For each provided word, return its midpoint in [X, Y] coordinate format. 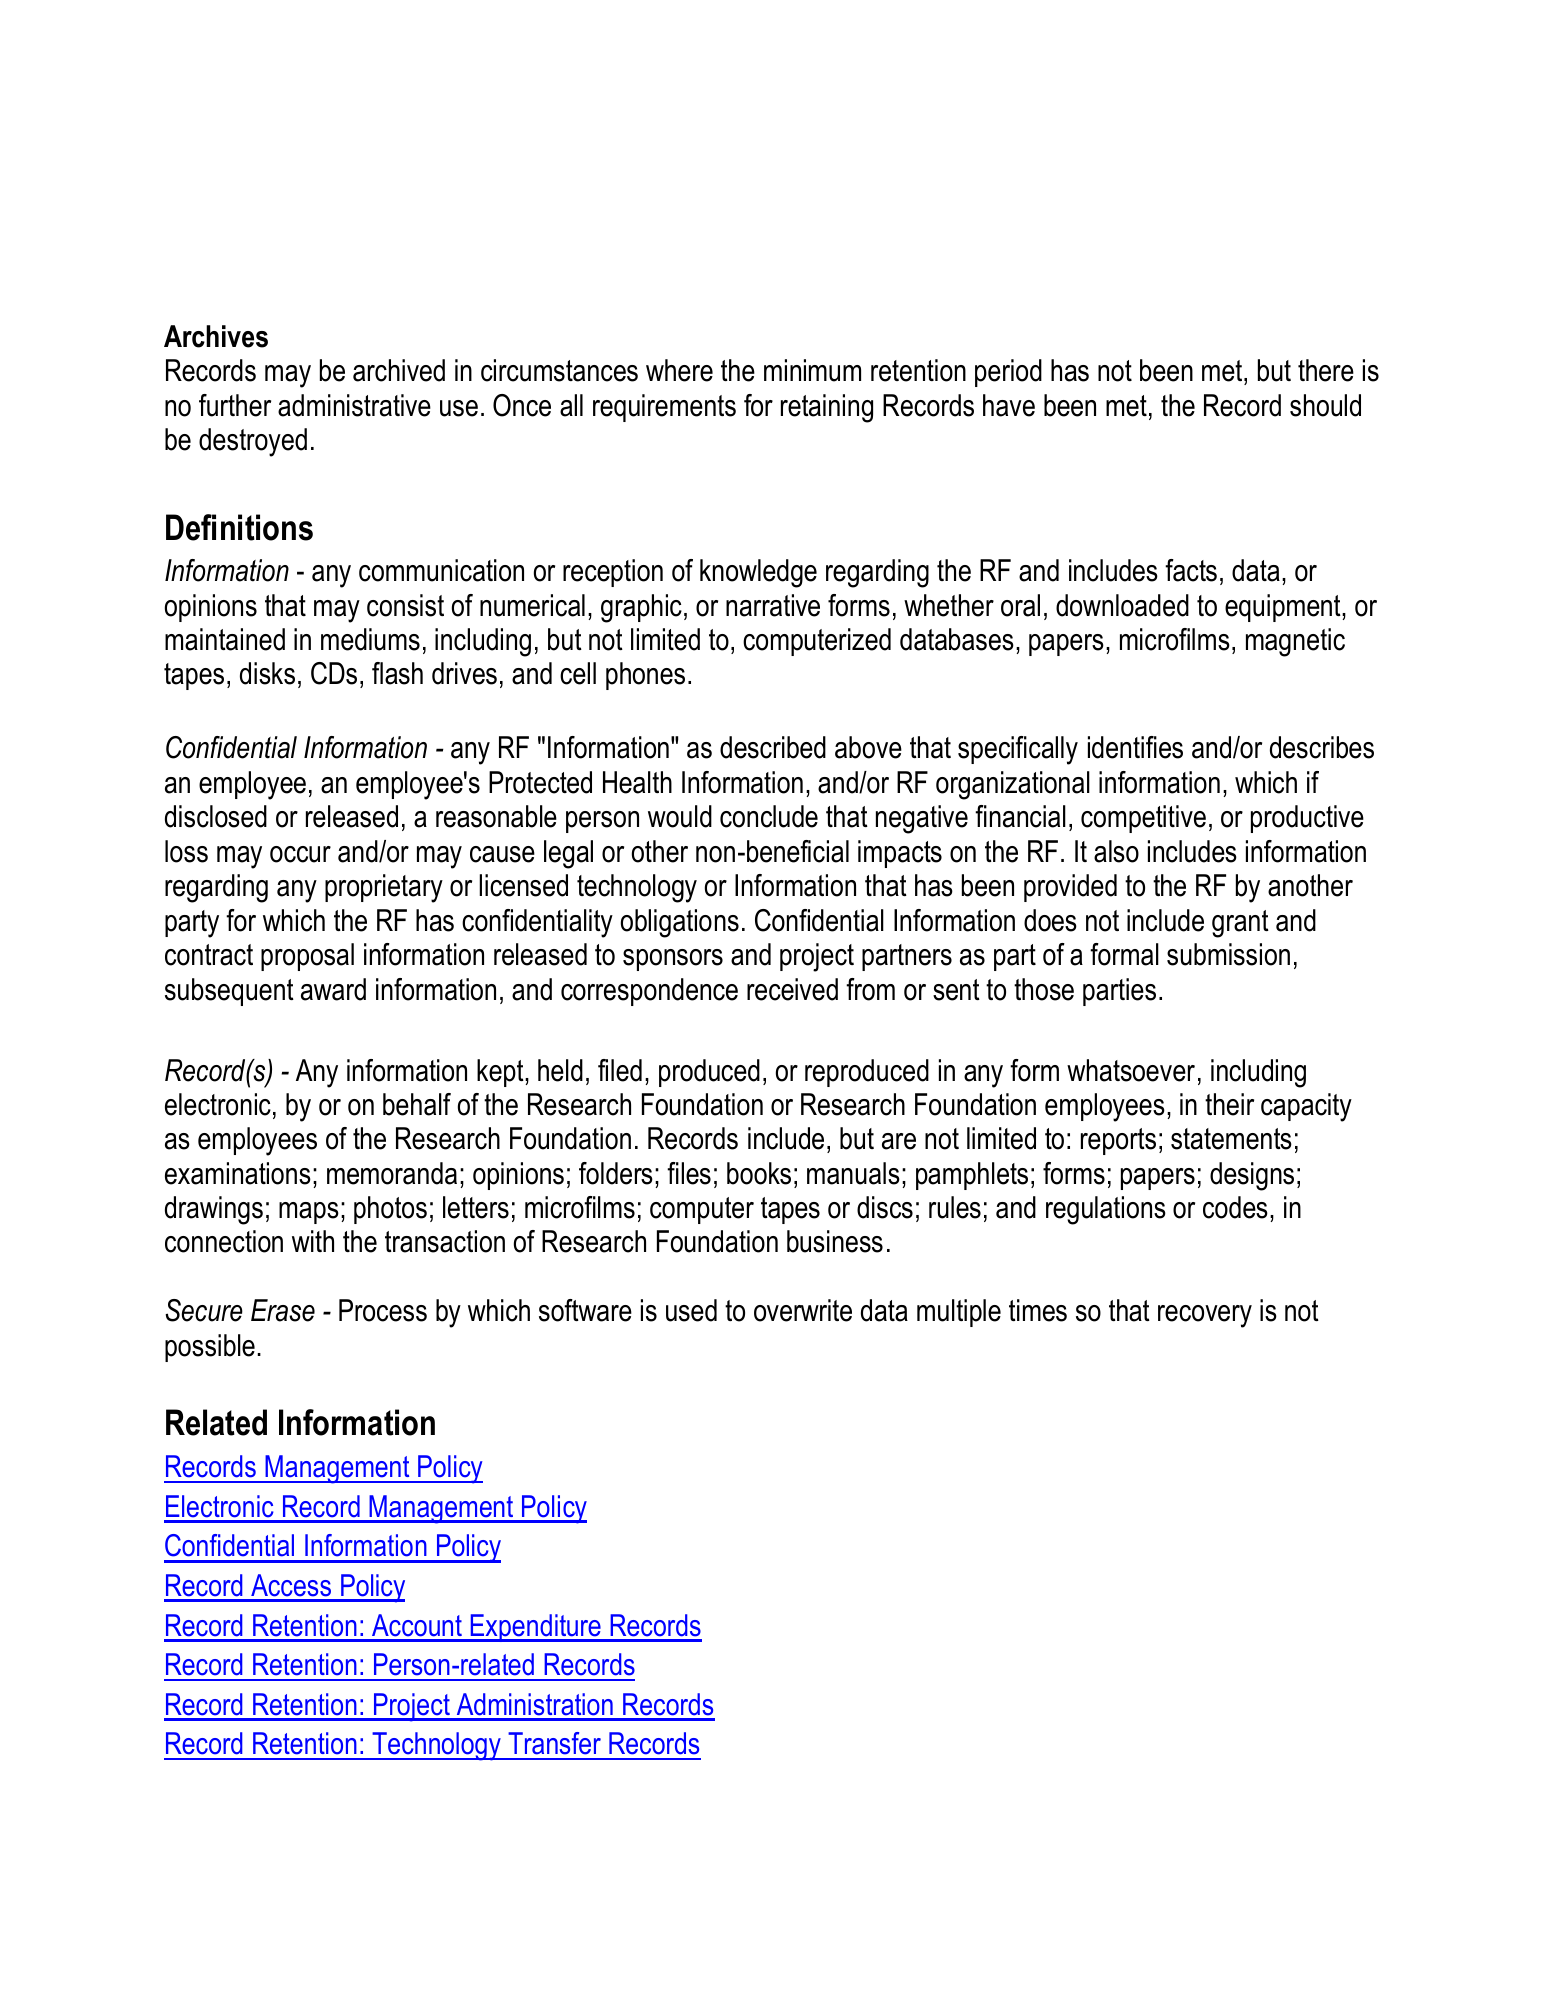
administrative [354, 405]
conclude [769, 816]
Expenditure [535, 1628]
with [313, 1241]
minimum [812, 370]
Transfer [554, 1743]
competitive [1143, 819]
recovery [1205, 1316]
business [835, 1241]
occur [300, 854]
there [1326, 370]
